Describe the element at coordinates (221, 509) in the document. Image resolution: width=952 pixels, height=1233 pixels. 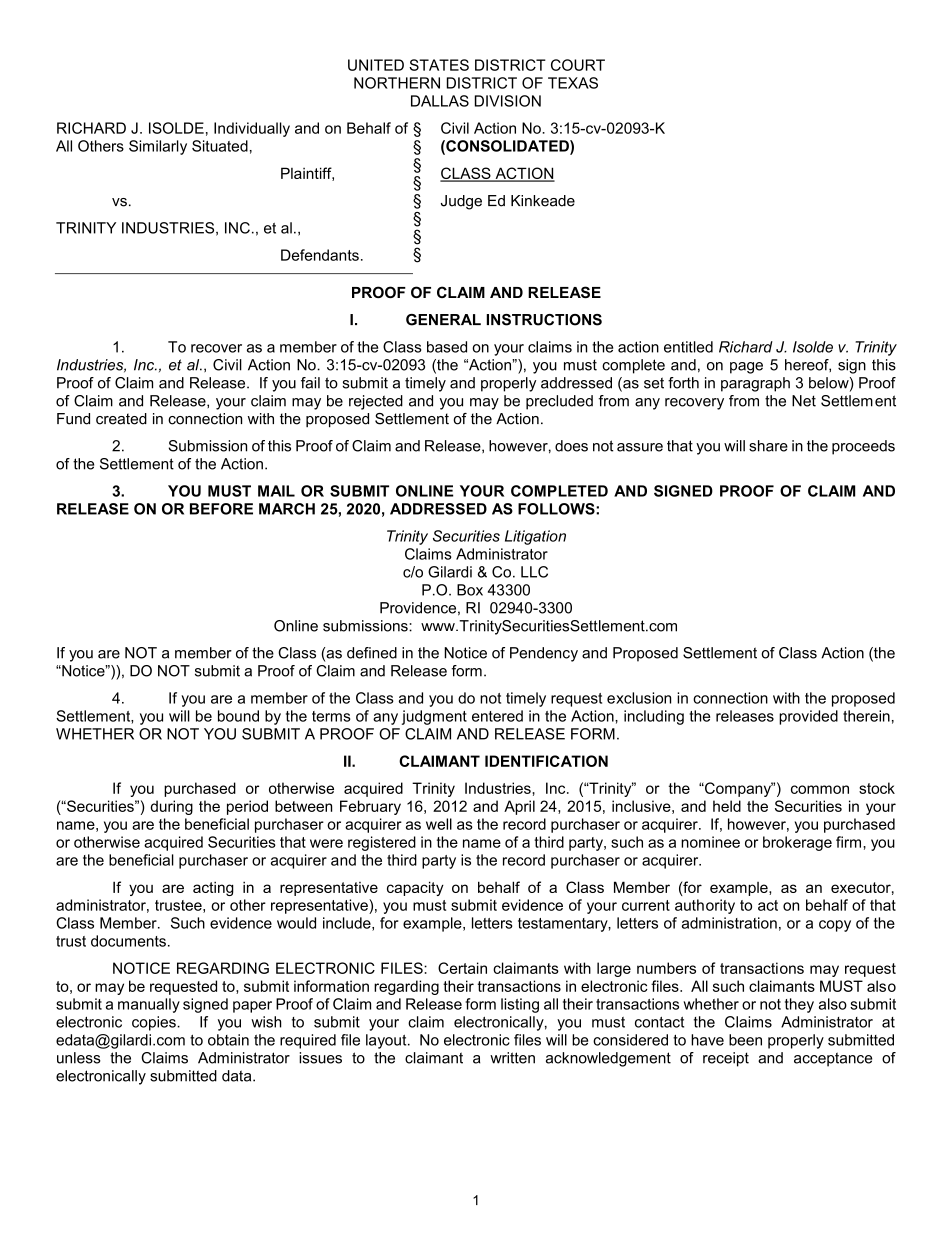
I see `BEFORE` at that location.
